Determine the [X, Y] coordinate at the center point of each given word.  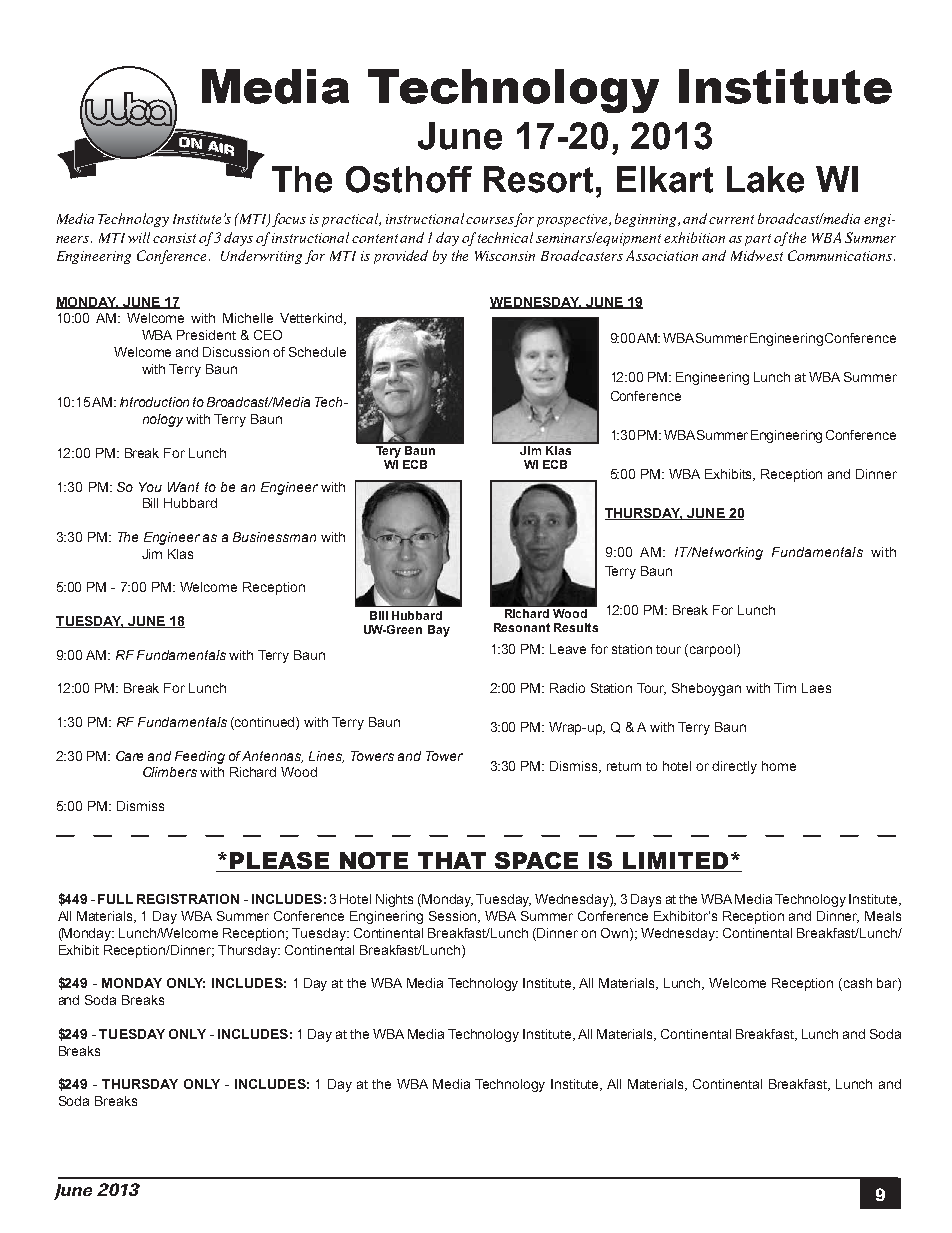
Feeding [200, 757]
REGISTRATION [188, 899]
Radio [567, 688]
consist [174, 238]
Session [454, 917]
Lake [765, 179]
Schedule [317, 352]
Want [183, 487]
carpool [712, 650]
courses [490, 222]
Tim [785, 688]
